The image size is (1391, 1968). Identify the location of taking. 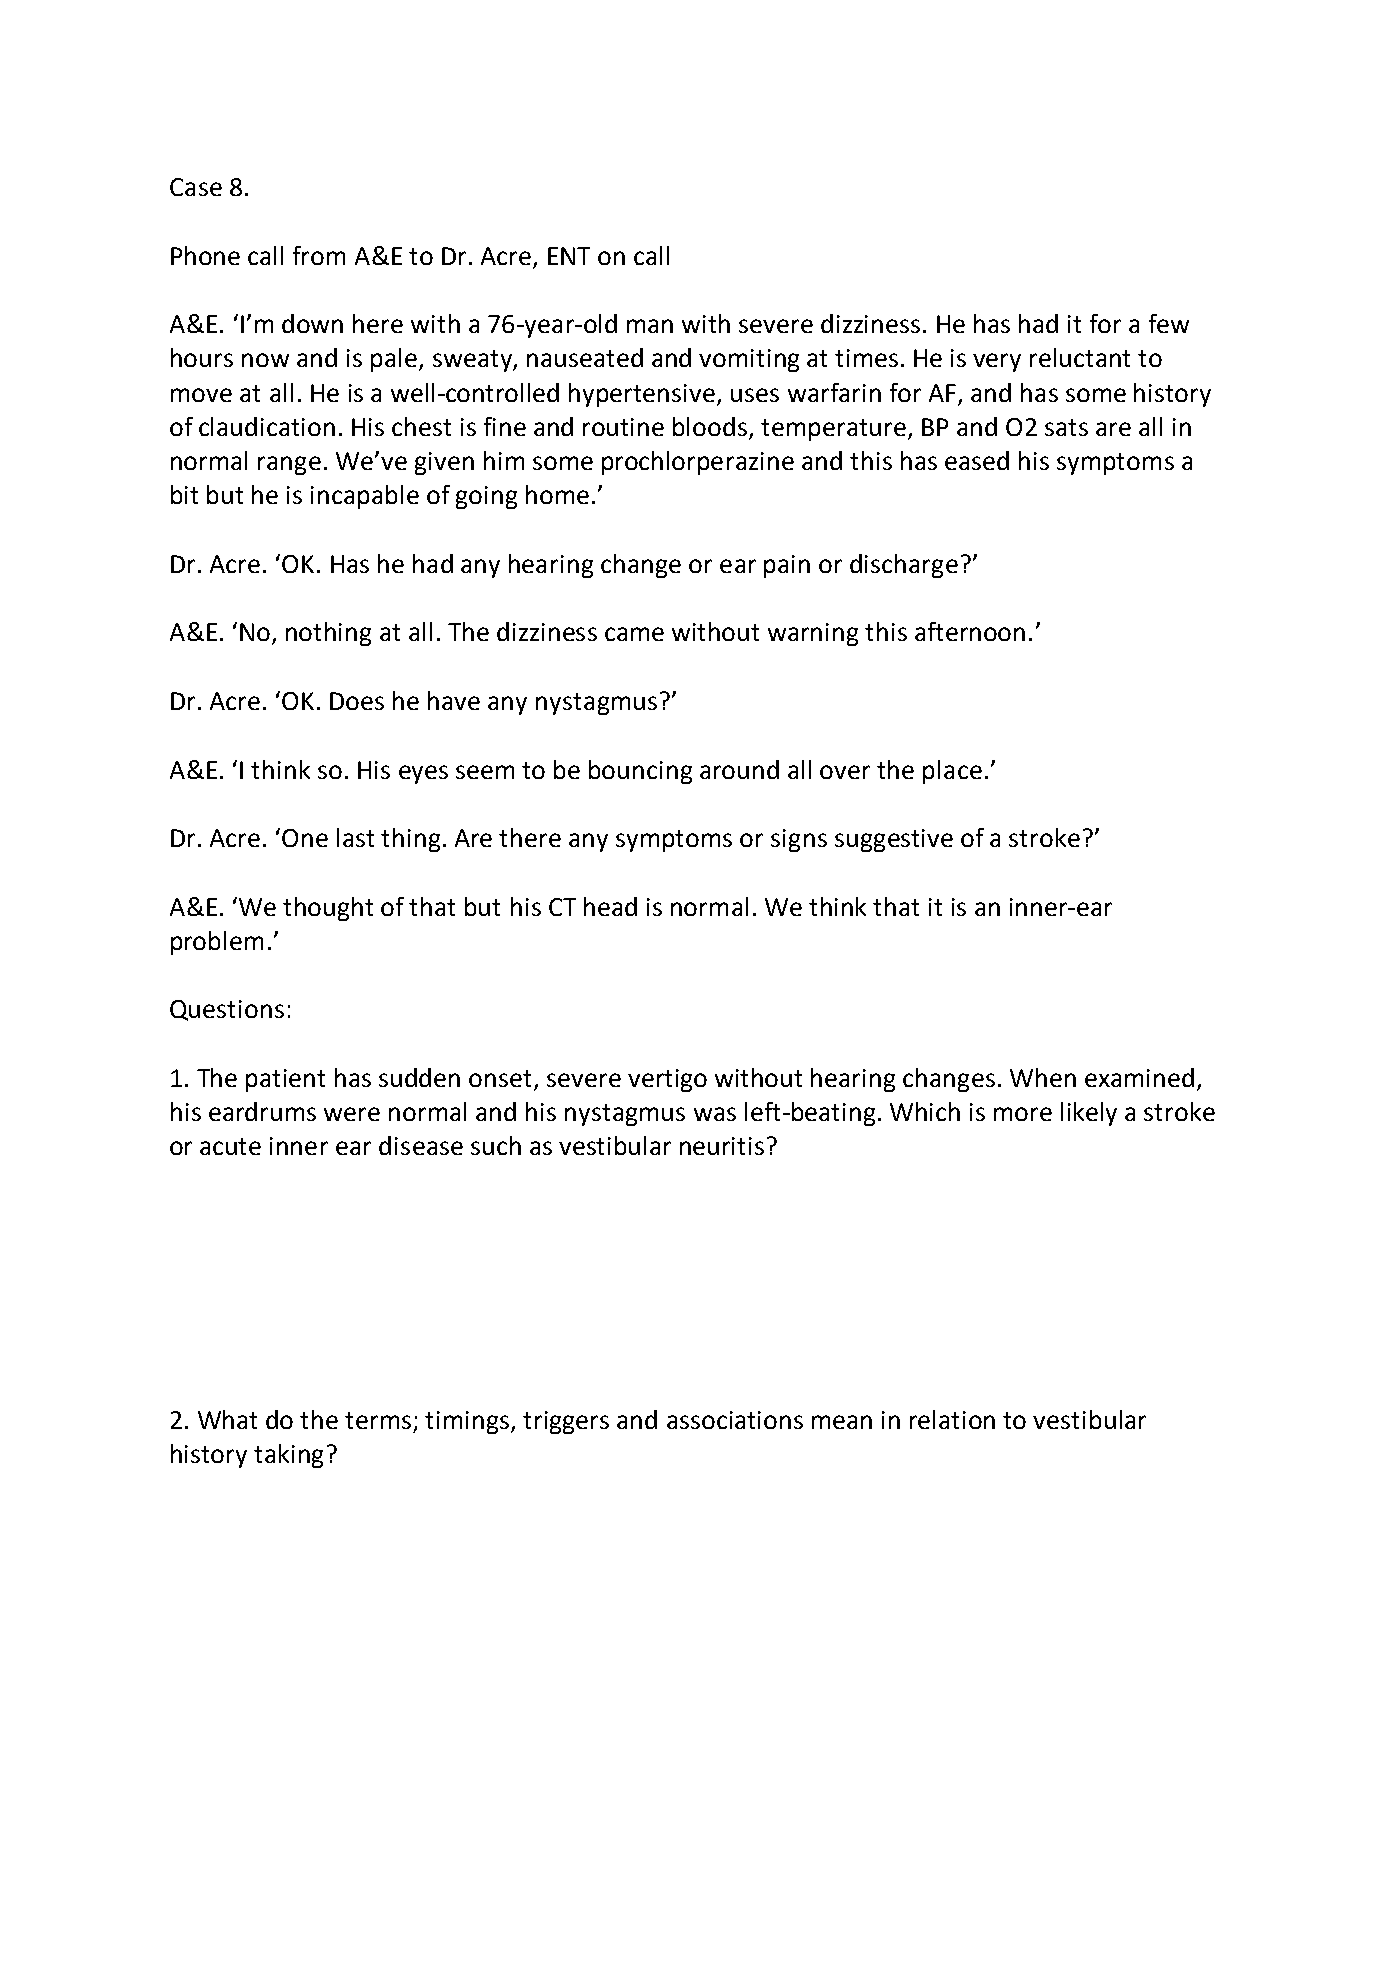
(288, 1456).
